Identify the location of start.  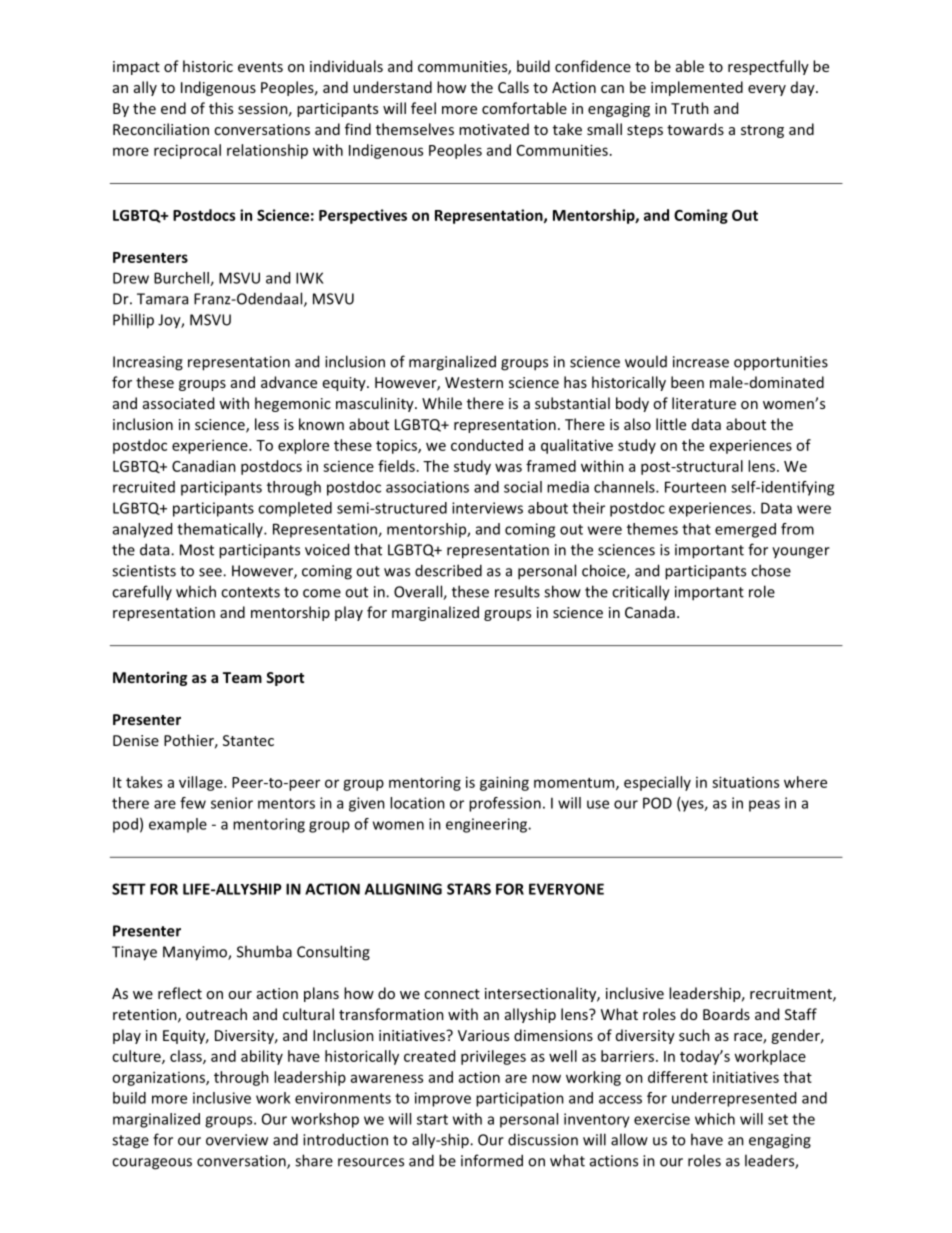
(432, 1119).
